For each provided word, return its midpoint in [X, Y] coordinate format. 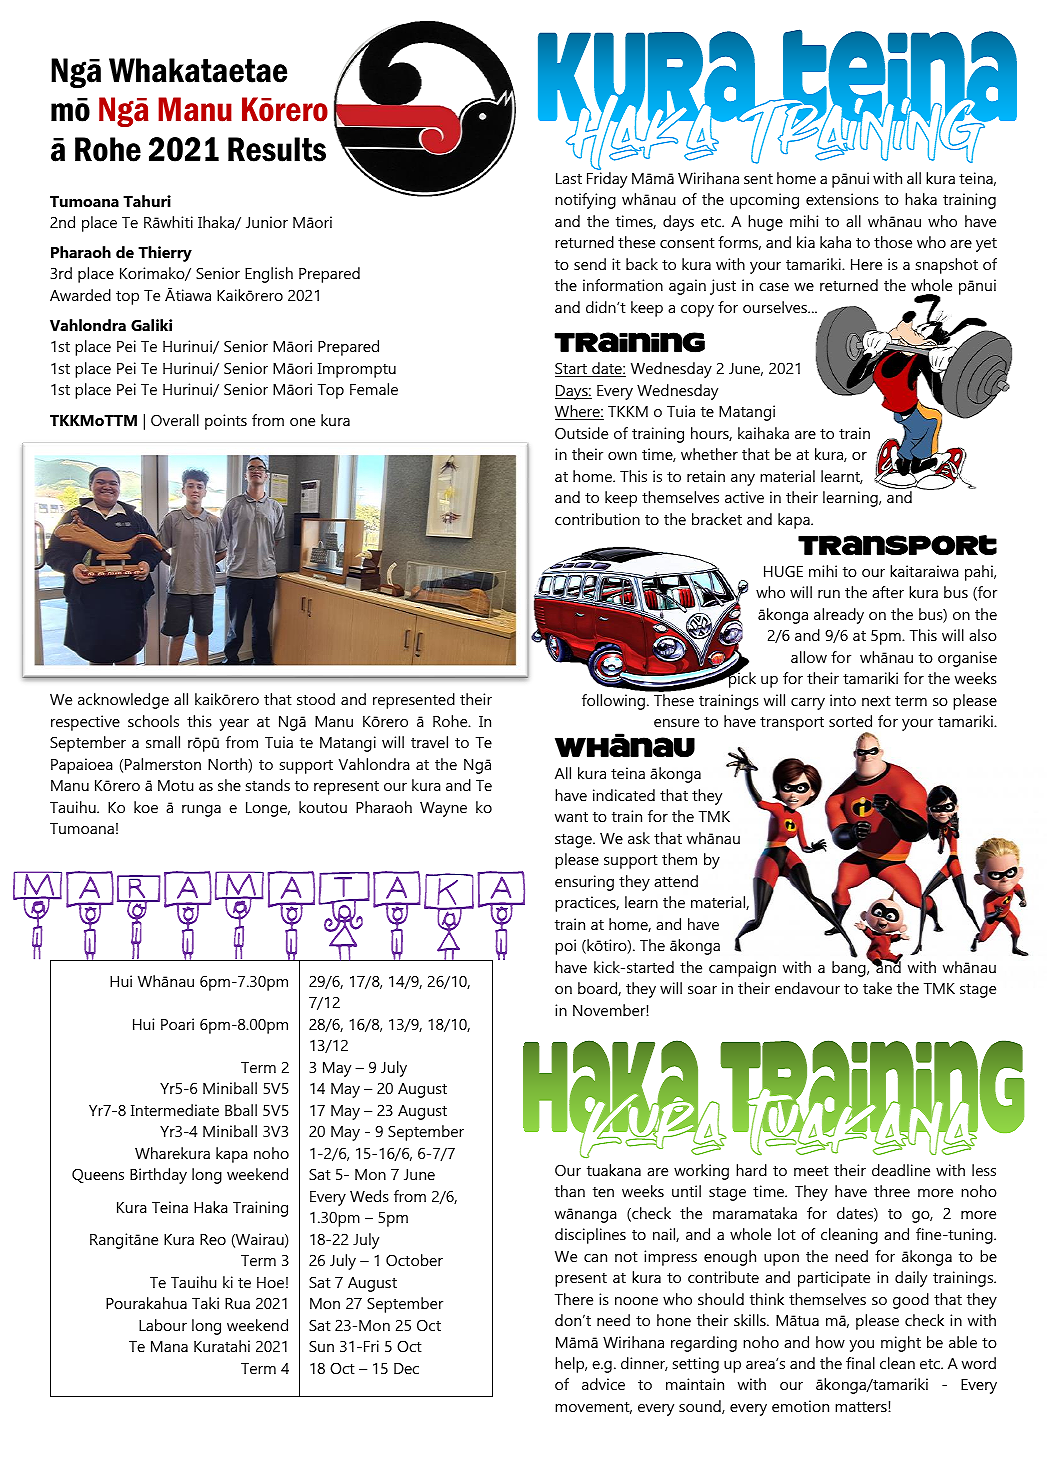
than [570, 1191]
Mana [169, 1346]
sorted [850, 721]
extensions [842, 199]
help [571, 1365]
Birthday [158, 1176]
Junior [267, 222]
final [860, 1363]
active [744, 497]
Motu [175, 785]
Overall [175, 420]
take [877, 988]
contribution [597, 519]
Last [569, 178]
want [571, 817]
